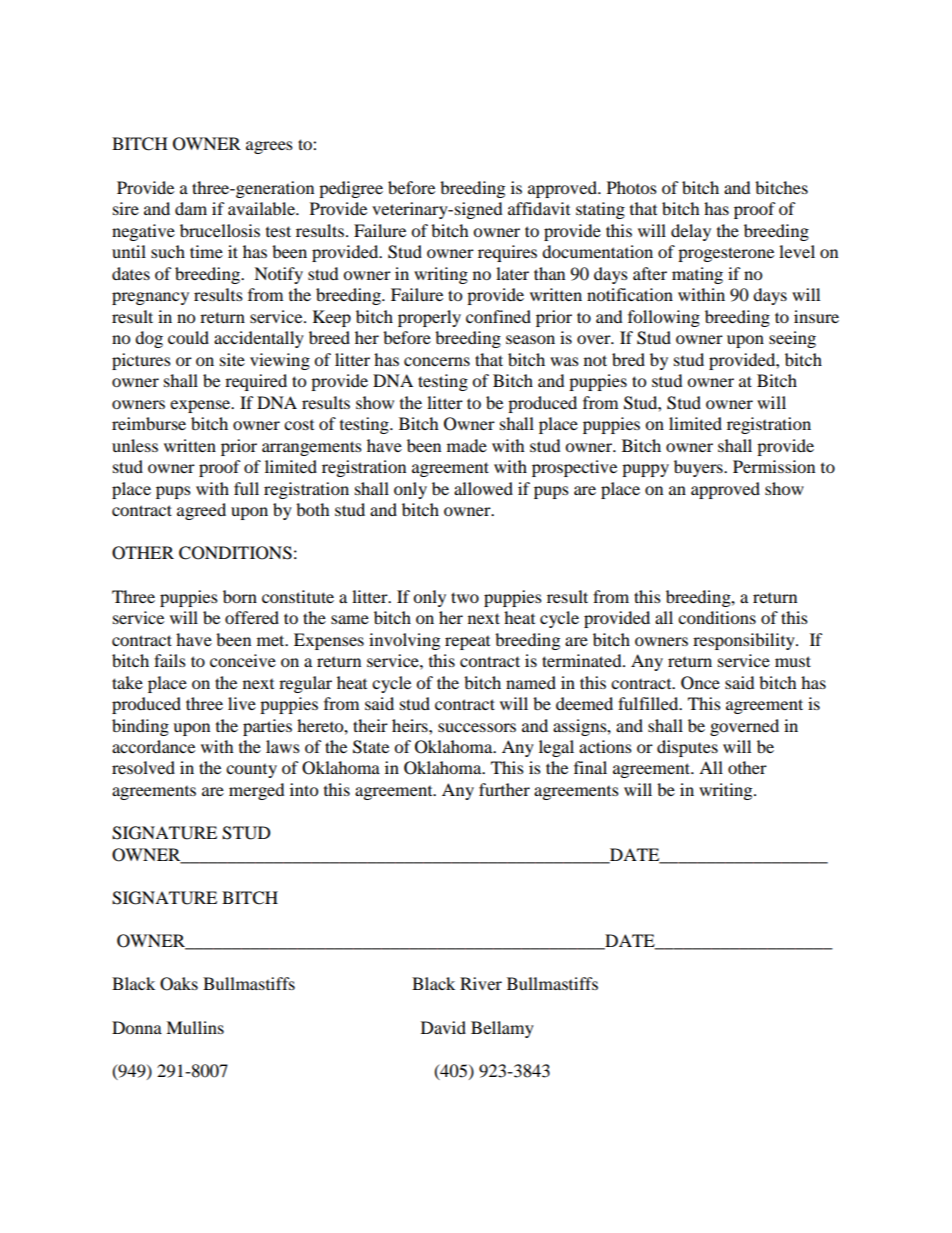 The width and height of the screenshot is (952, 1233). I want to click on delay, so click(691, 232).
